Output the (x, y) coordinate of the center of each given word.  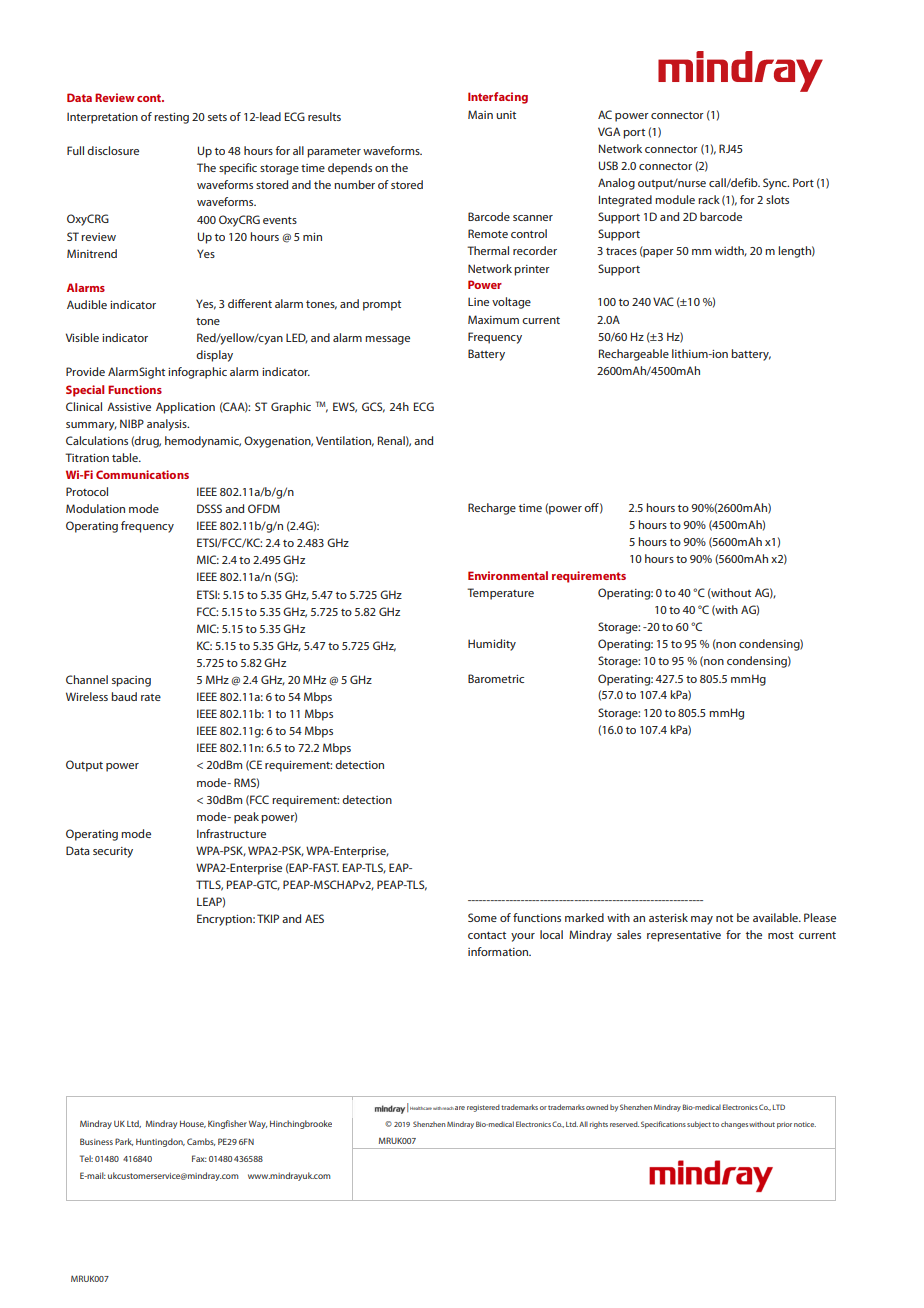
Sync (776, 184)
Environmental (508, 575)
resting (171, 118)
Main (480, 114)
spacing (131, 681)
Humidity (492, 645)
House (193, 1124)
